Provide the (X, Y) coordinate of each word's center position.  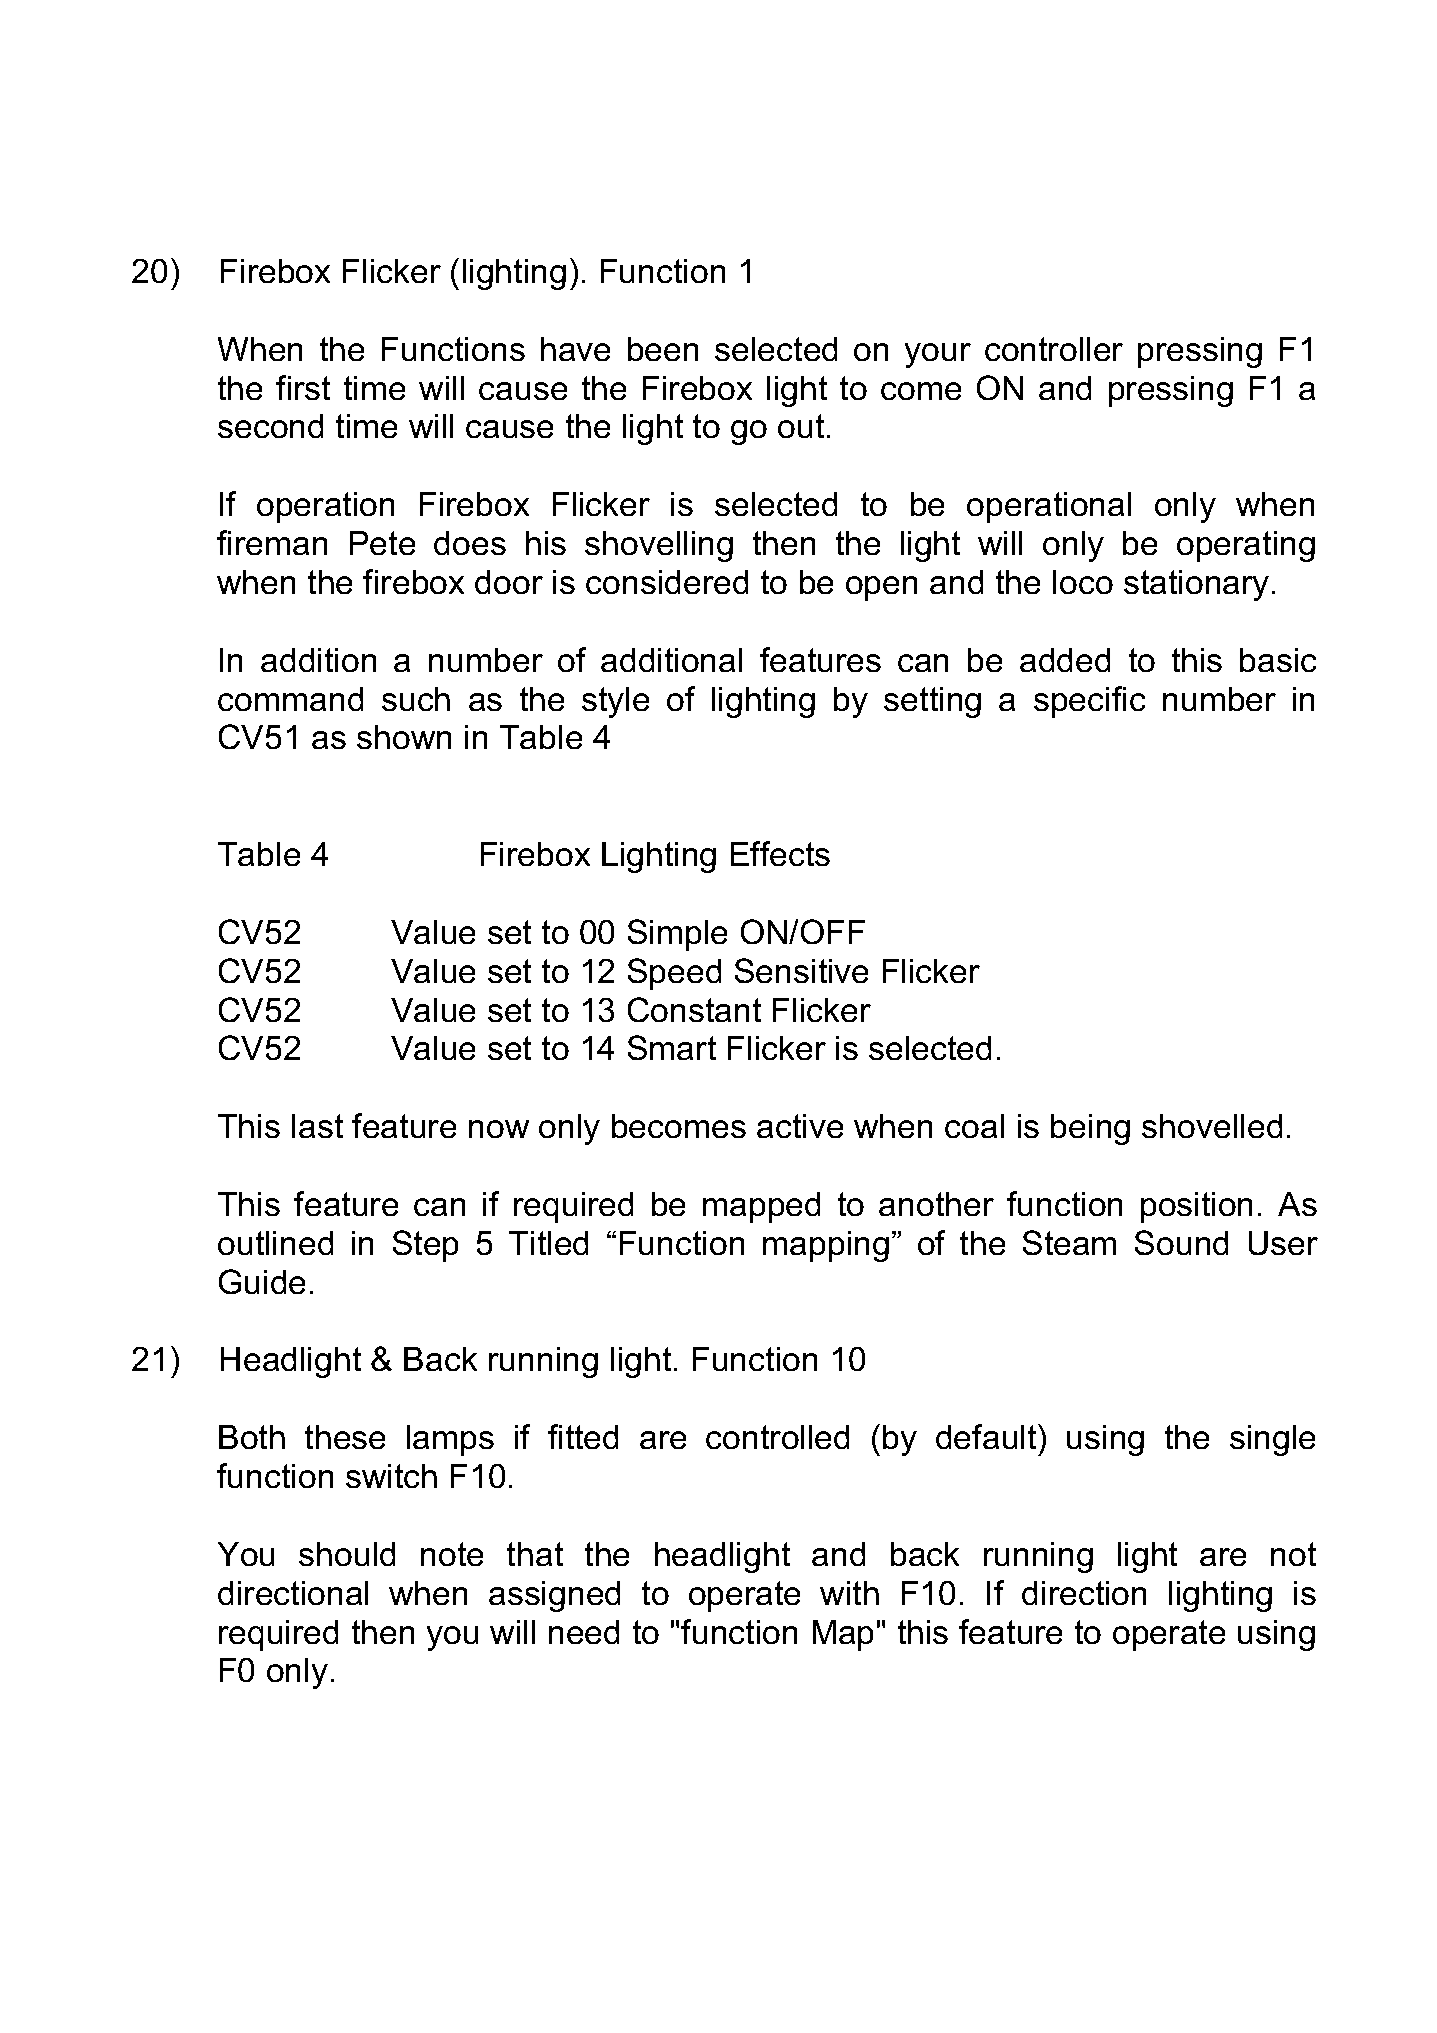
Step (425, 1246)
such (416, 699)
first (303, 387)
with (849, 1593)
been (663, 349)
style (615, 702)
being (1090, 1129)
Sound (1181, 1242)
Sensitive (801, 970)
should (347, 1554)
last (317, 1126)
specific (1089, 702)
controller (1054, 349)
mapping (826, 1246)
